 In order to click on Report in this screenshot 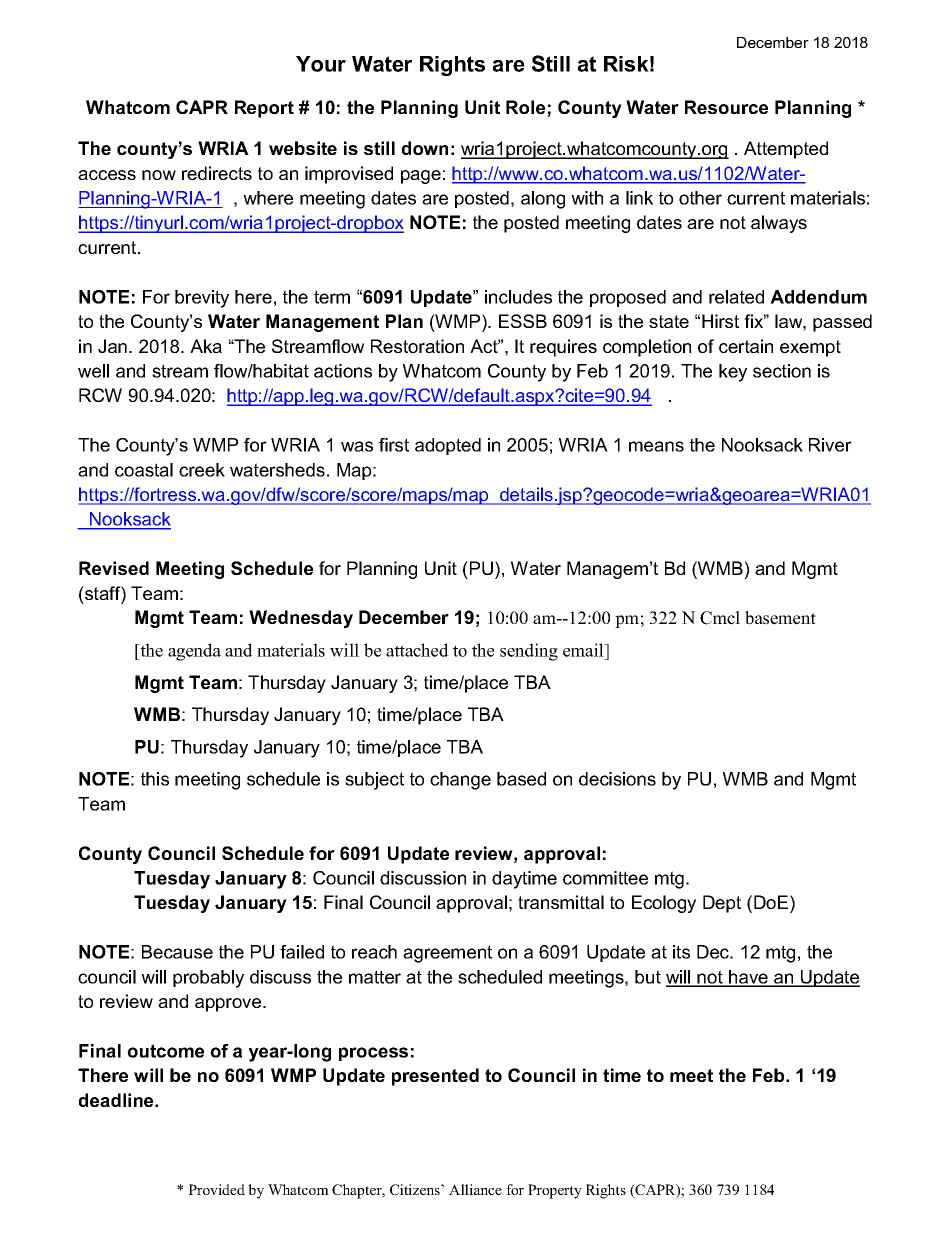, I will do `click(264, 109)`.
